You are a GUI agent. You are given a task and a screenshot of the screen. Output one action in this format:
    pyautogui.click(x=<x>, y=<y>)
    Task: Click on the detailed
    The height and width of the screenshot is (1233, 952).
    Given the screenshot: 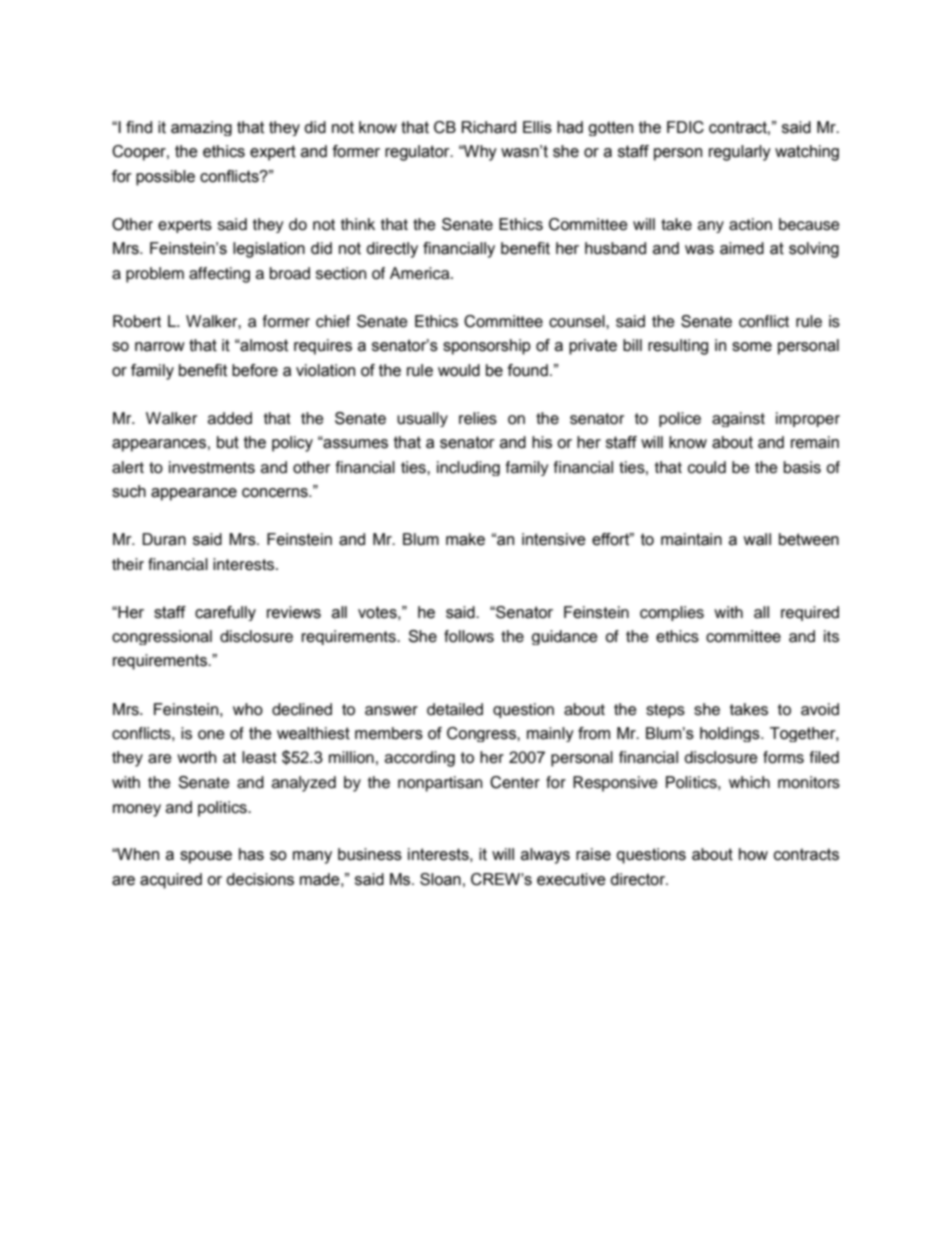 What is the action you would take?
    pyautogui.click(x=455, y=709)
